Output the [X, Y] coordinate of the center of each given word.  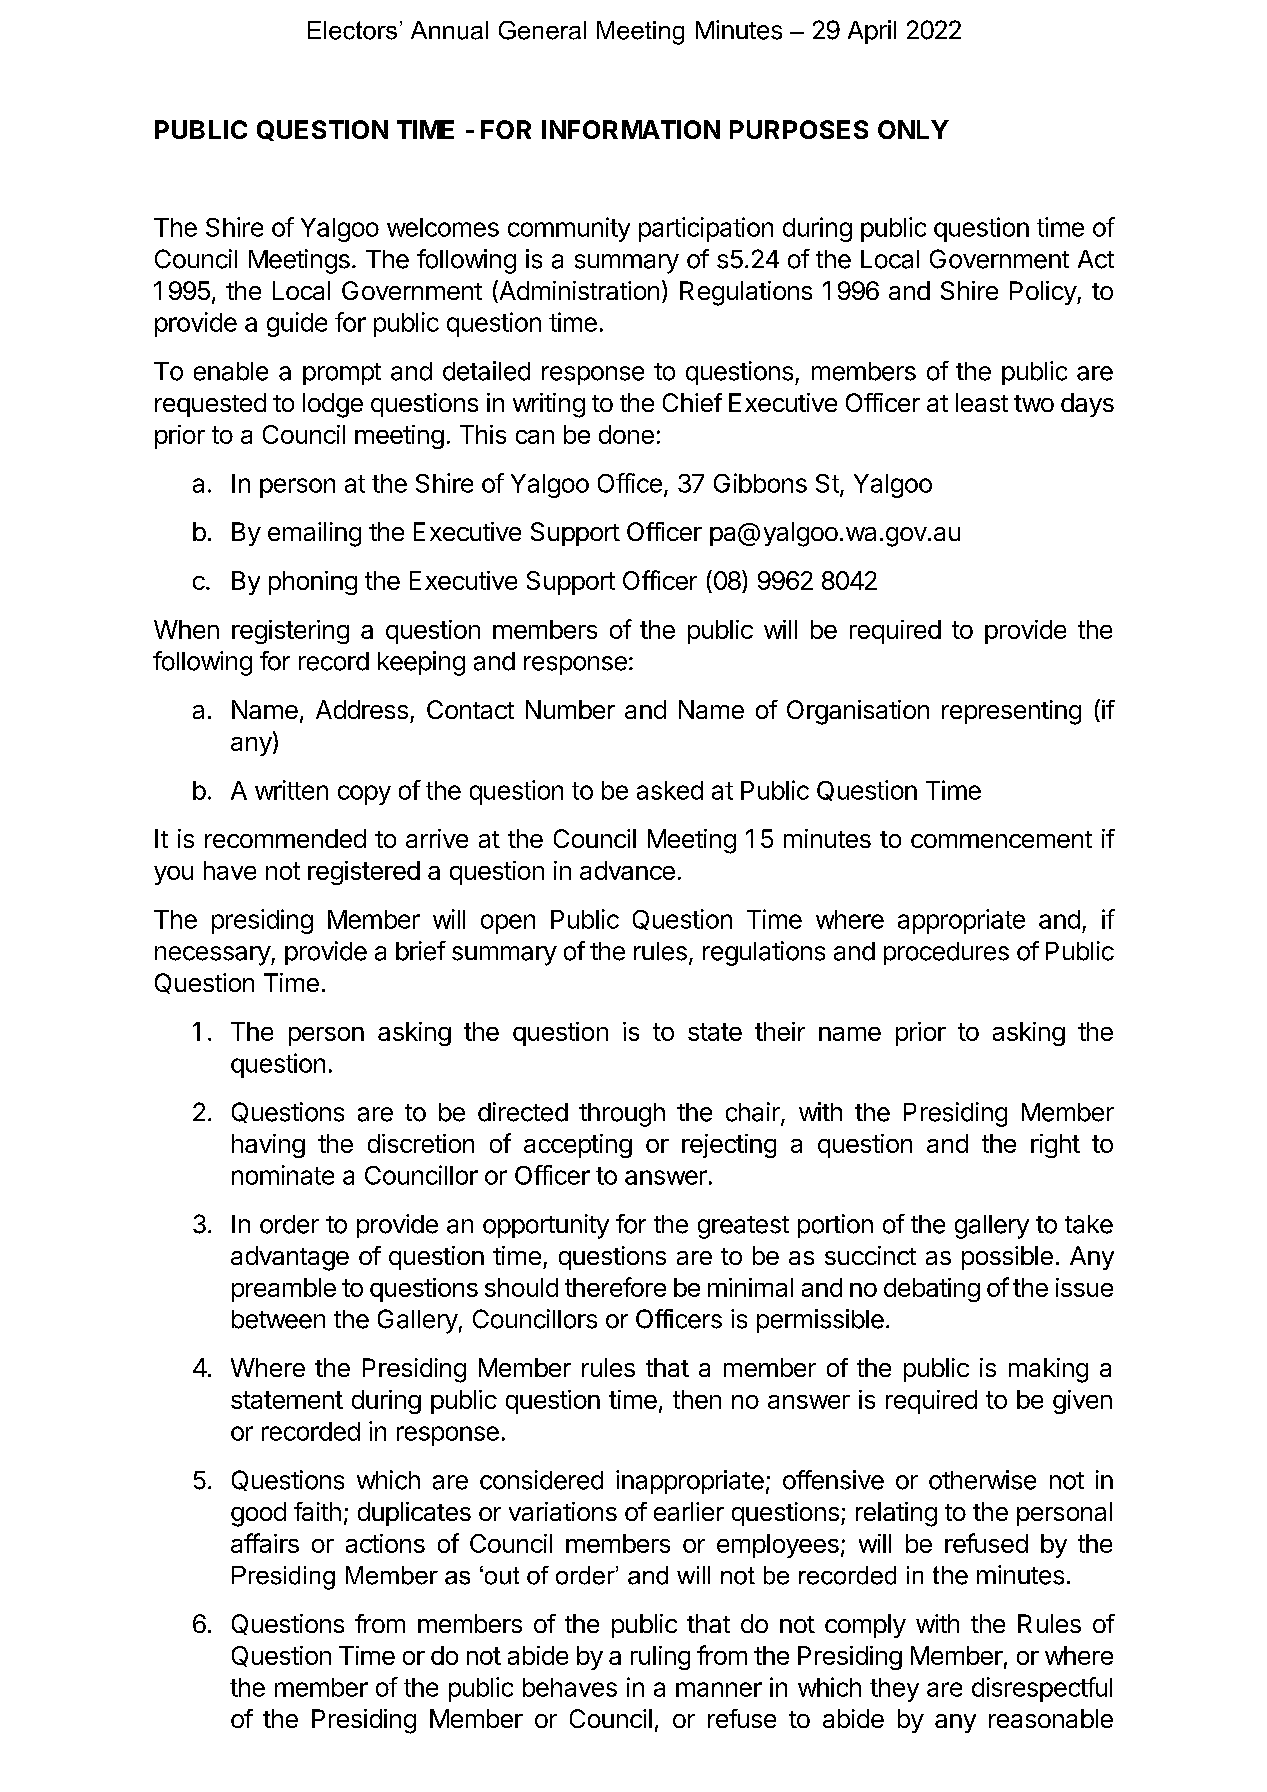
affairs [265, 1543]
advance [627, 870]
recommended [285, 838]
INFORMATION [631, 129]
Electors [352, 30]
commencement [1001, 839]
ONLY [913, 129]
